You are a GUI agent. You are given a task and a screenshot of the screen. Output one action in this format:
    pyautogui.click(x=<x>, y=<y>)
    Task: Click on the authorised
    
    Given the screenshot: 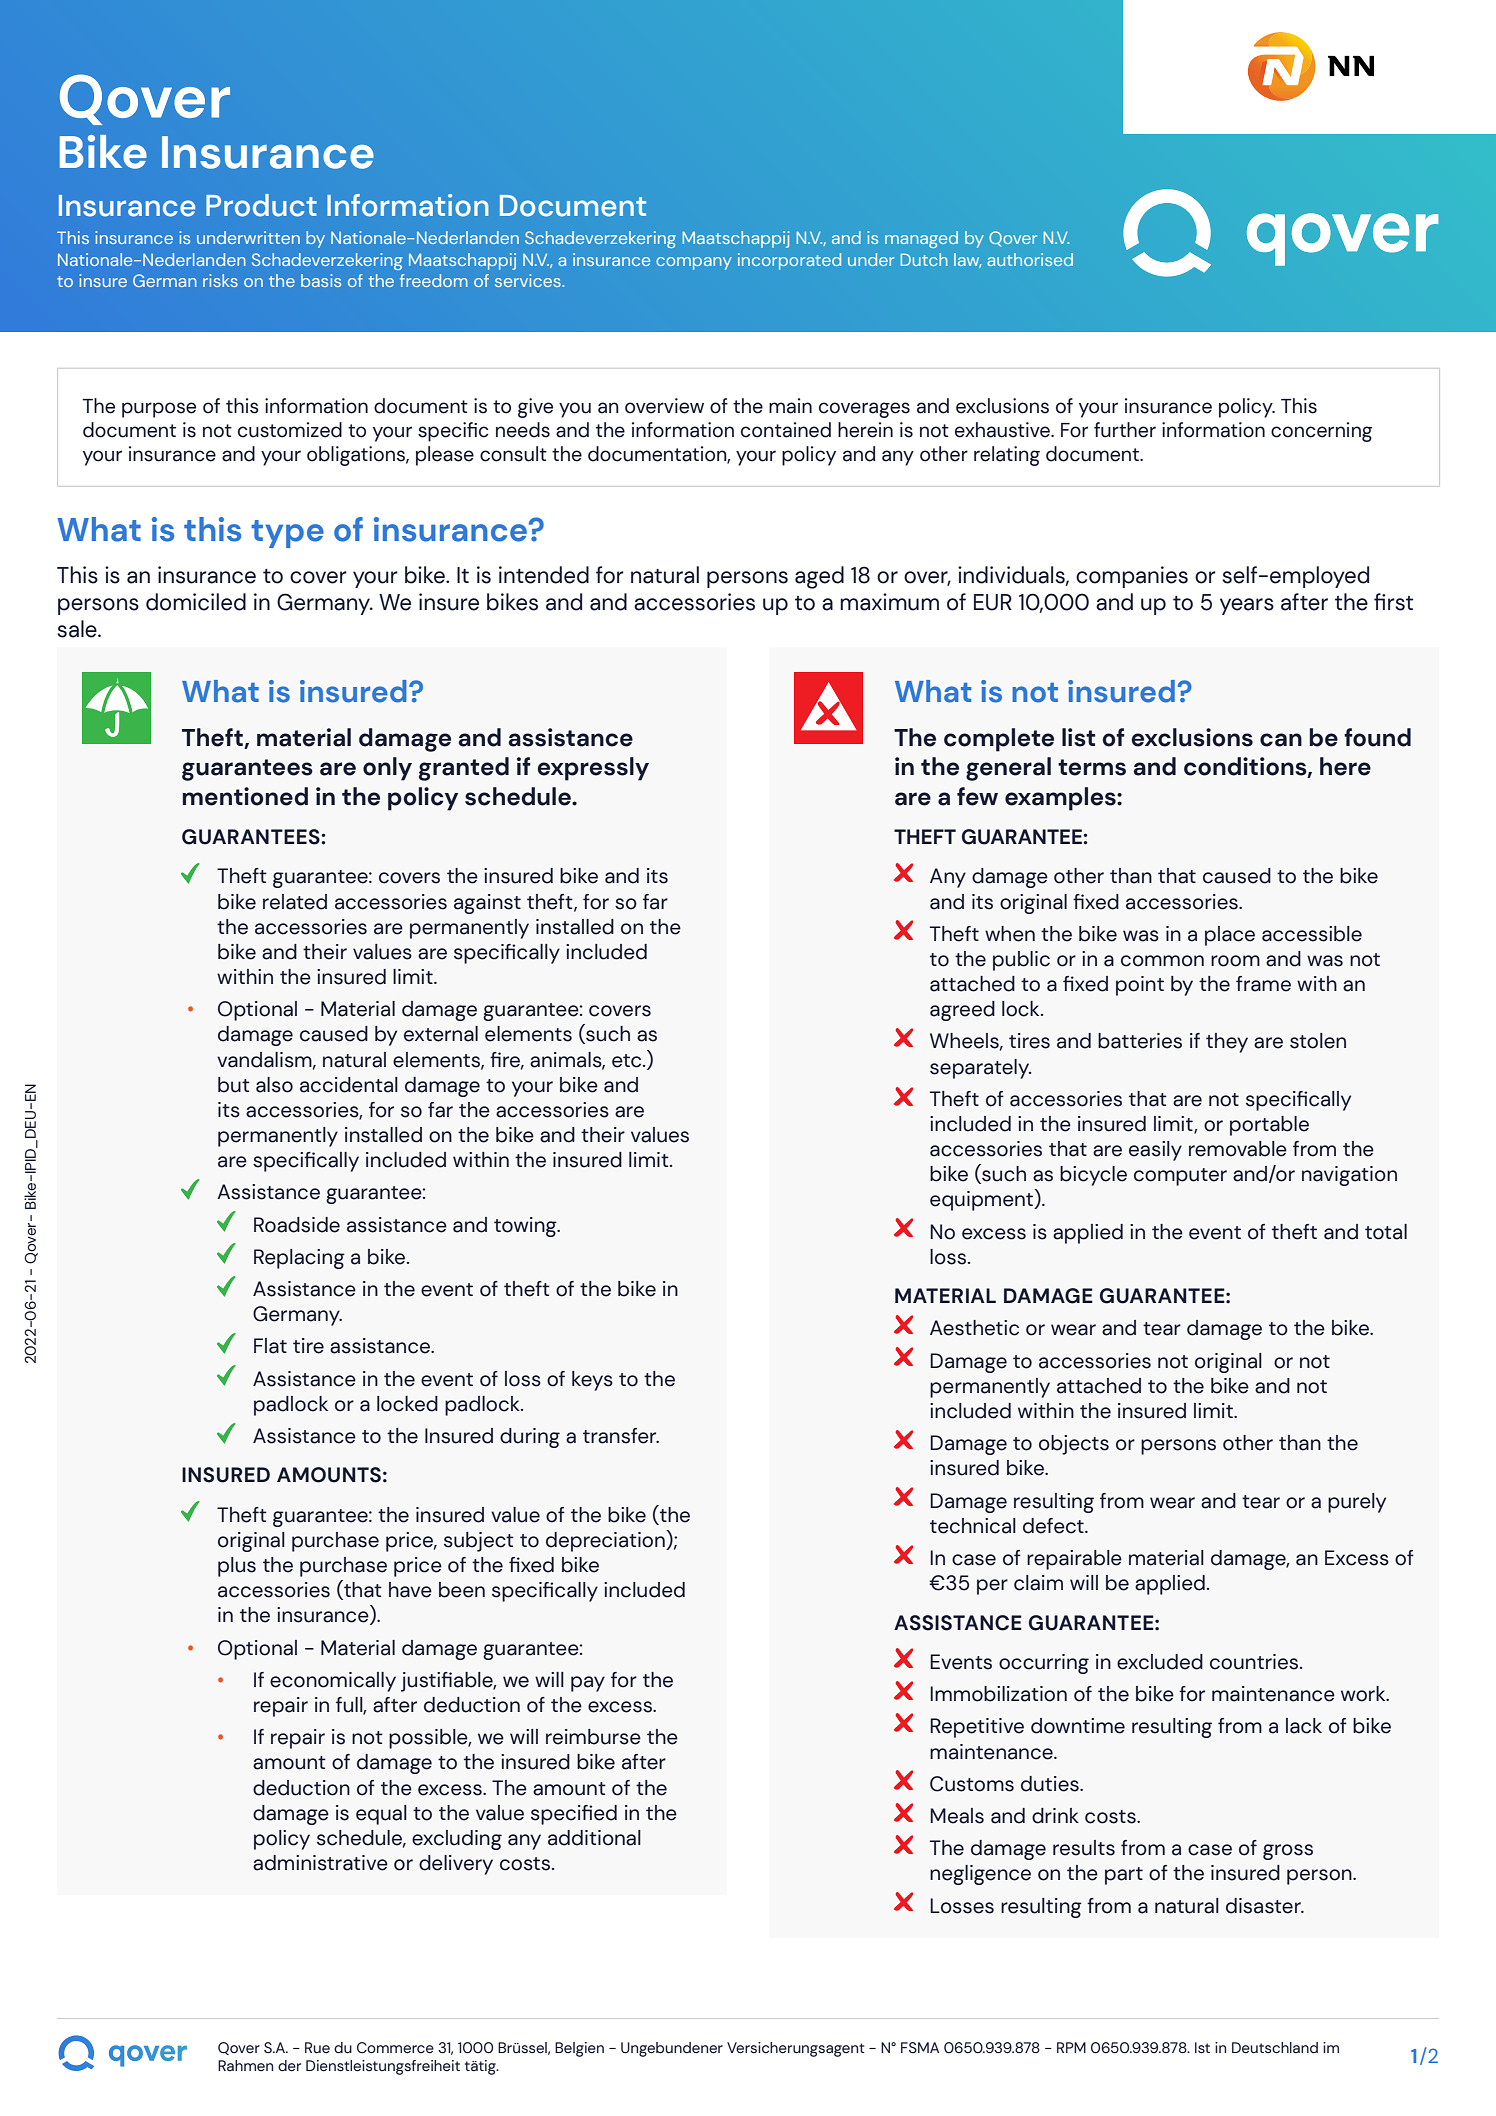 What is the action you would take?
    pyautogui.click(x=1030, y=259)
